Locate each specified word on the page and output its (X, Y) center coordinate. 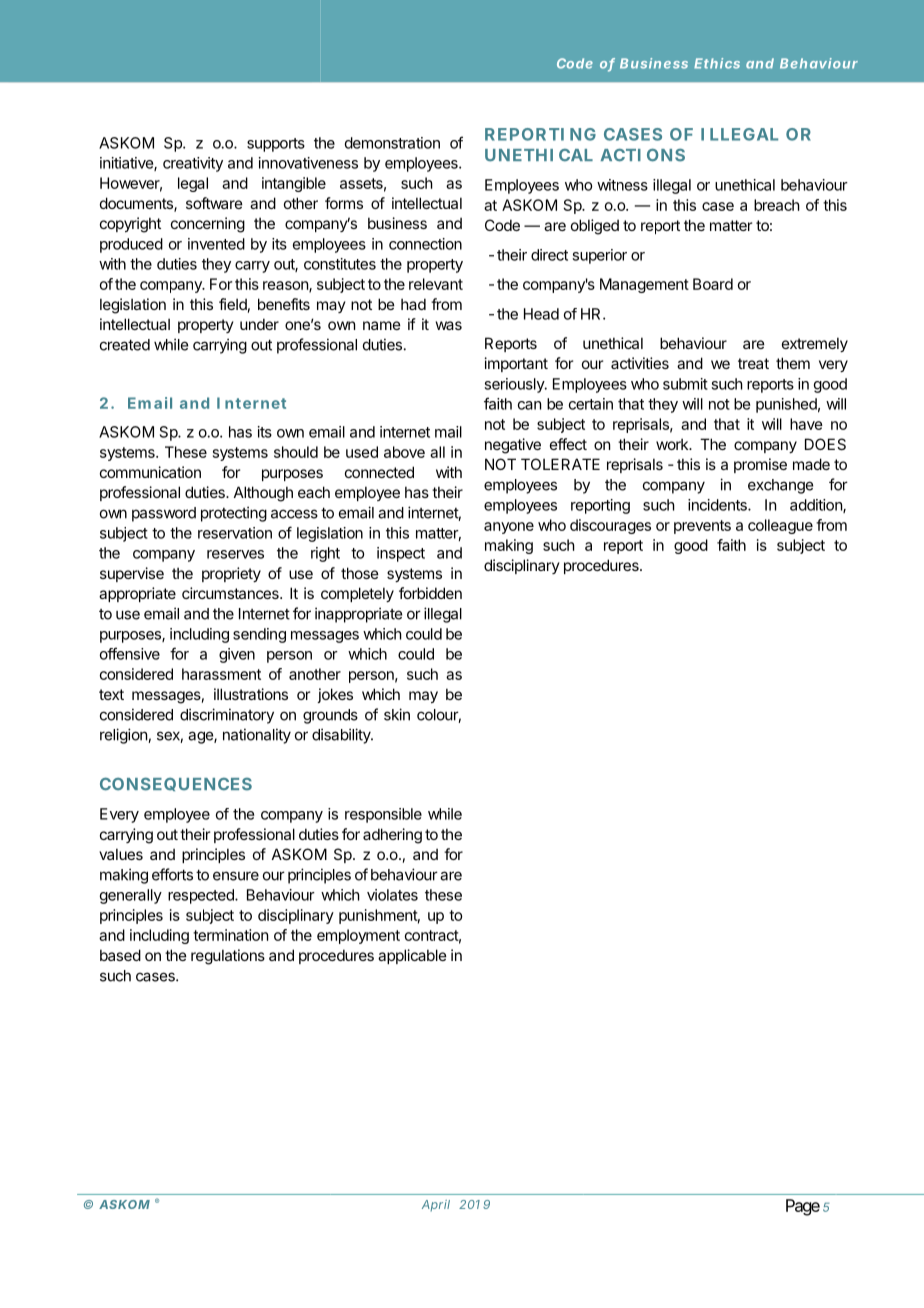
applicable (412, 956)
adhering (392, 836)
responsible (383, 815)
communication (150, 472)
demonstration (392, 143)
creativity (193, 164)
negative (513, 446)
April (436, 1205)
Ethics (717, 63)
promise (760, 465)
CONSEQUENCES (176, 784)
